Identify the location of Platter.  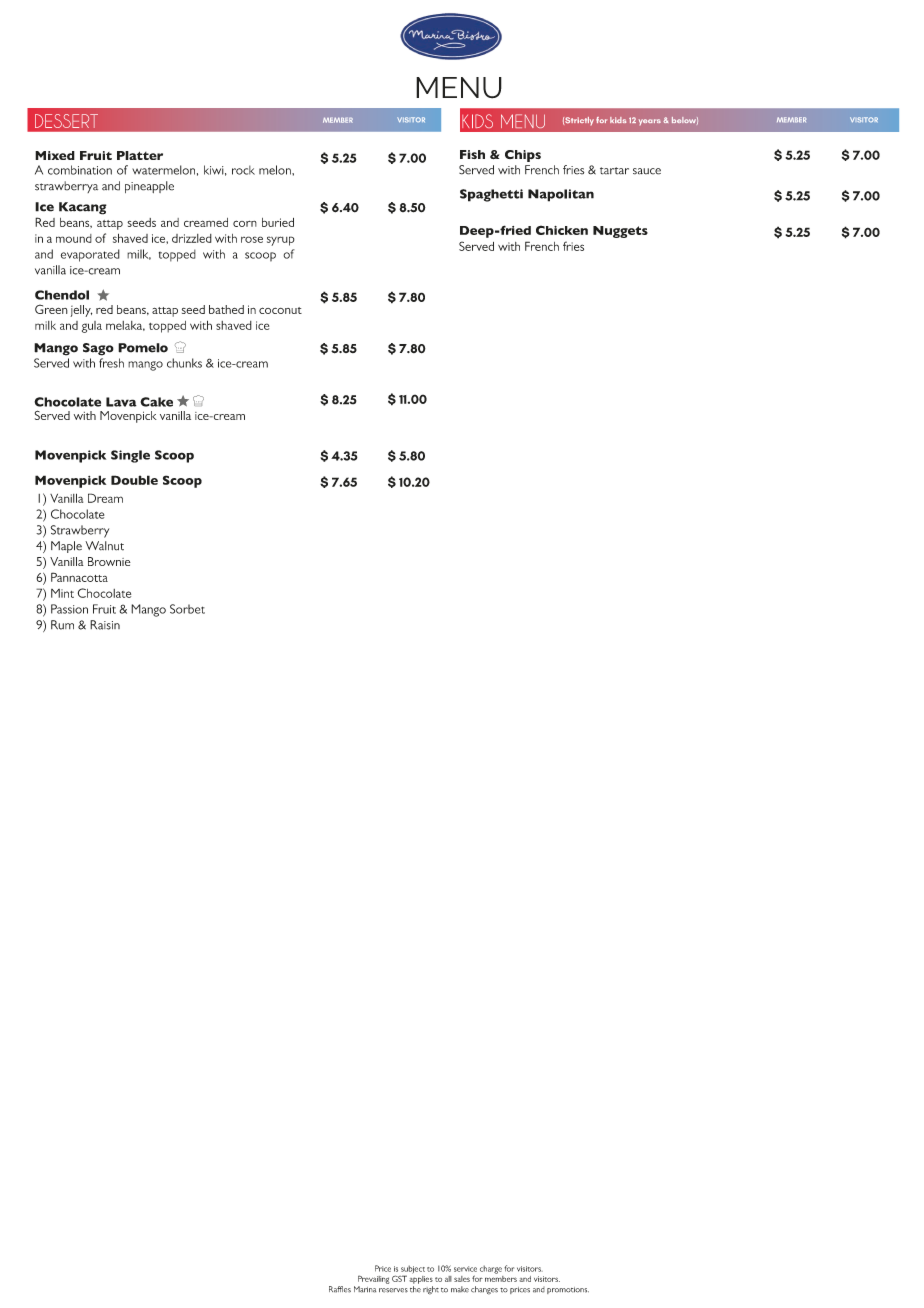
(140, 155).
